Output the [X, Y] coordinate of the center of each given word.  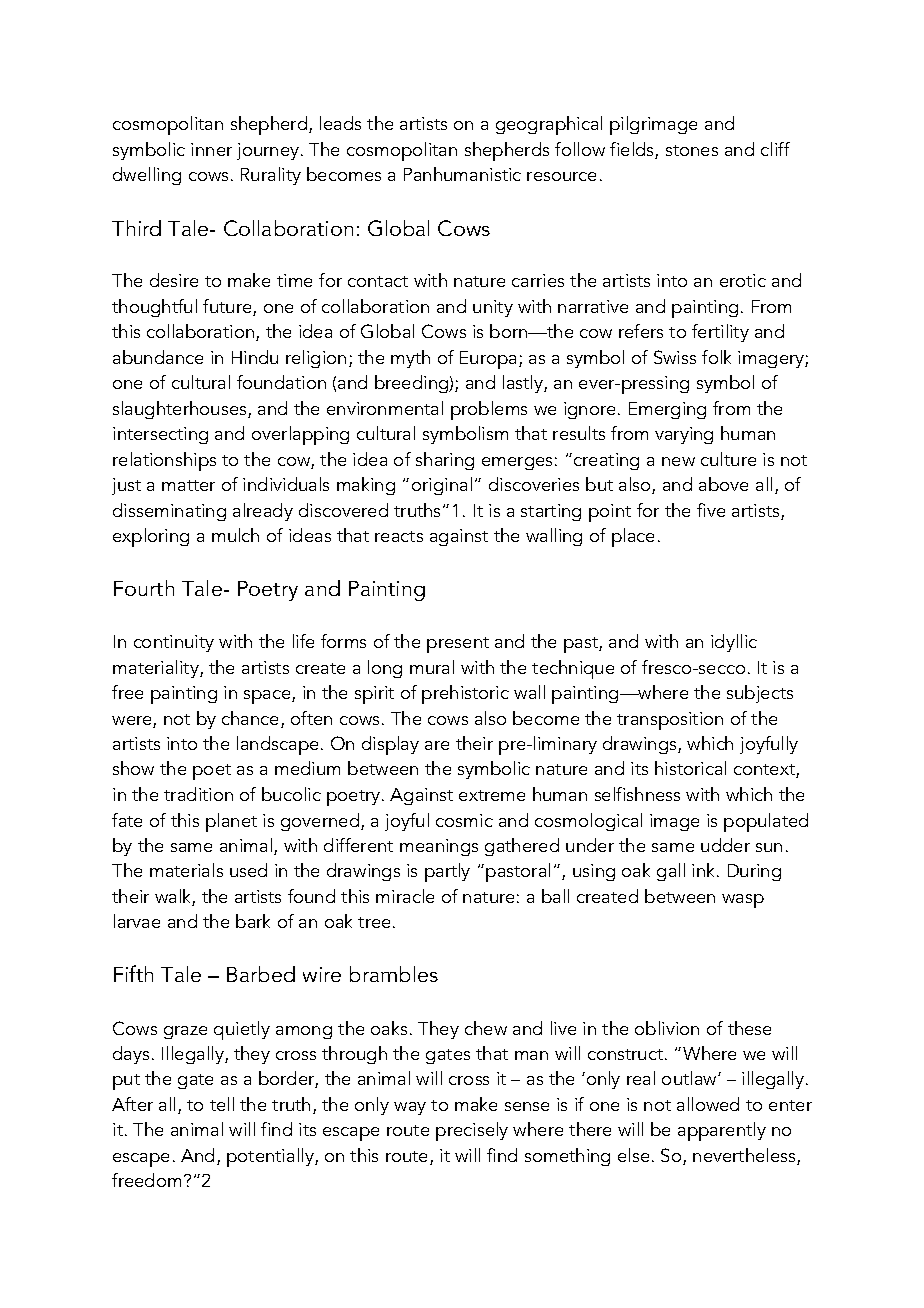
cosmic [464, 820]
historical [690, 768]
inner [211, 149]
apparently [722, 1131]
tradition [198, 794]
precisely [472, 1131]
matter [188, 485]
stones [692, 150]
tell [222, 1104]
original [442, 486]
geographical [549, 125]
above [723, 484]
